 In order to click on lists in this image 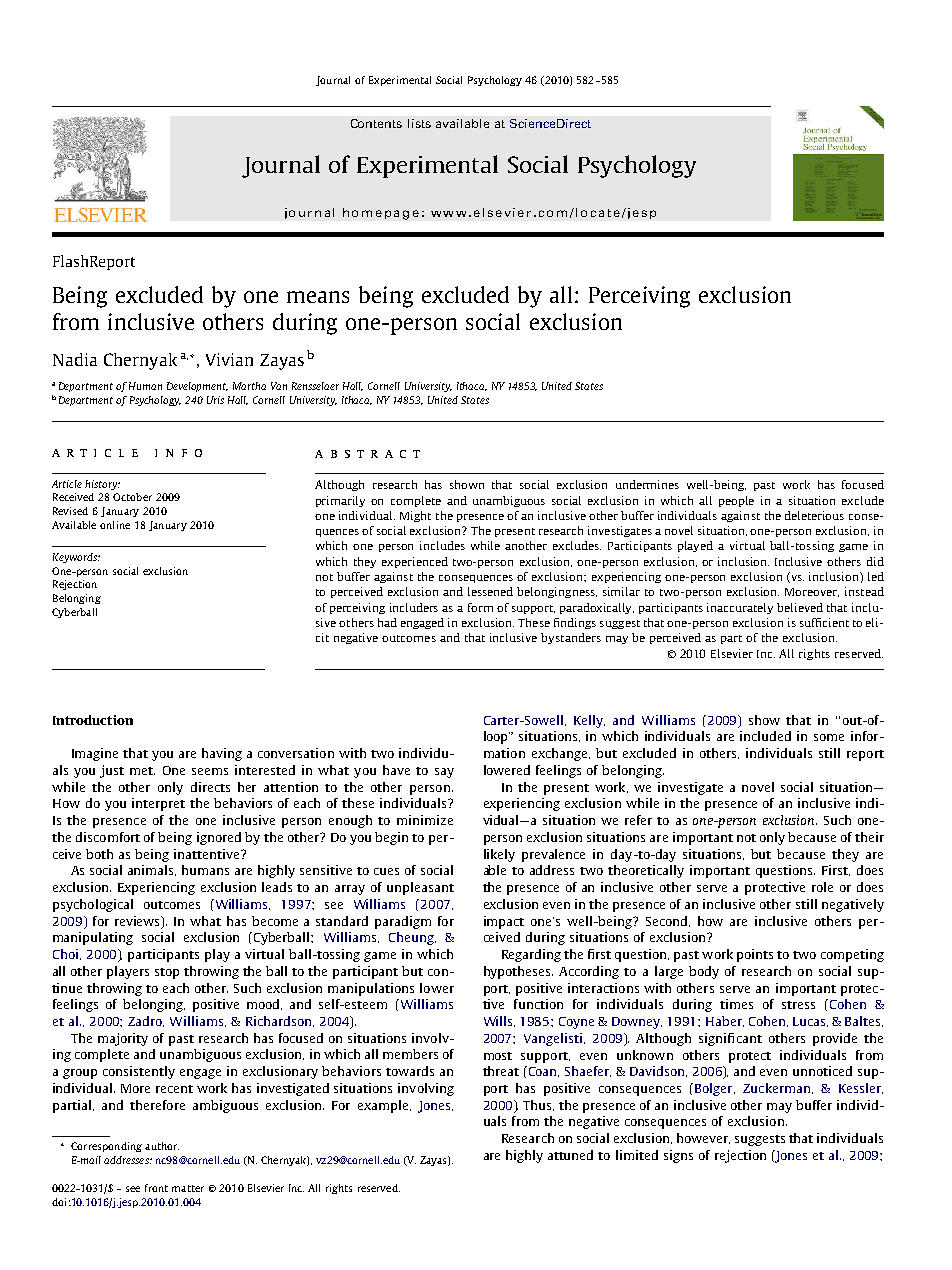, I will do `click(419, 123)`.
